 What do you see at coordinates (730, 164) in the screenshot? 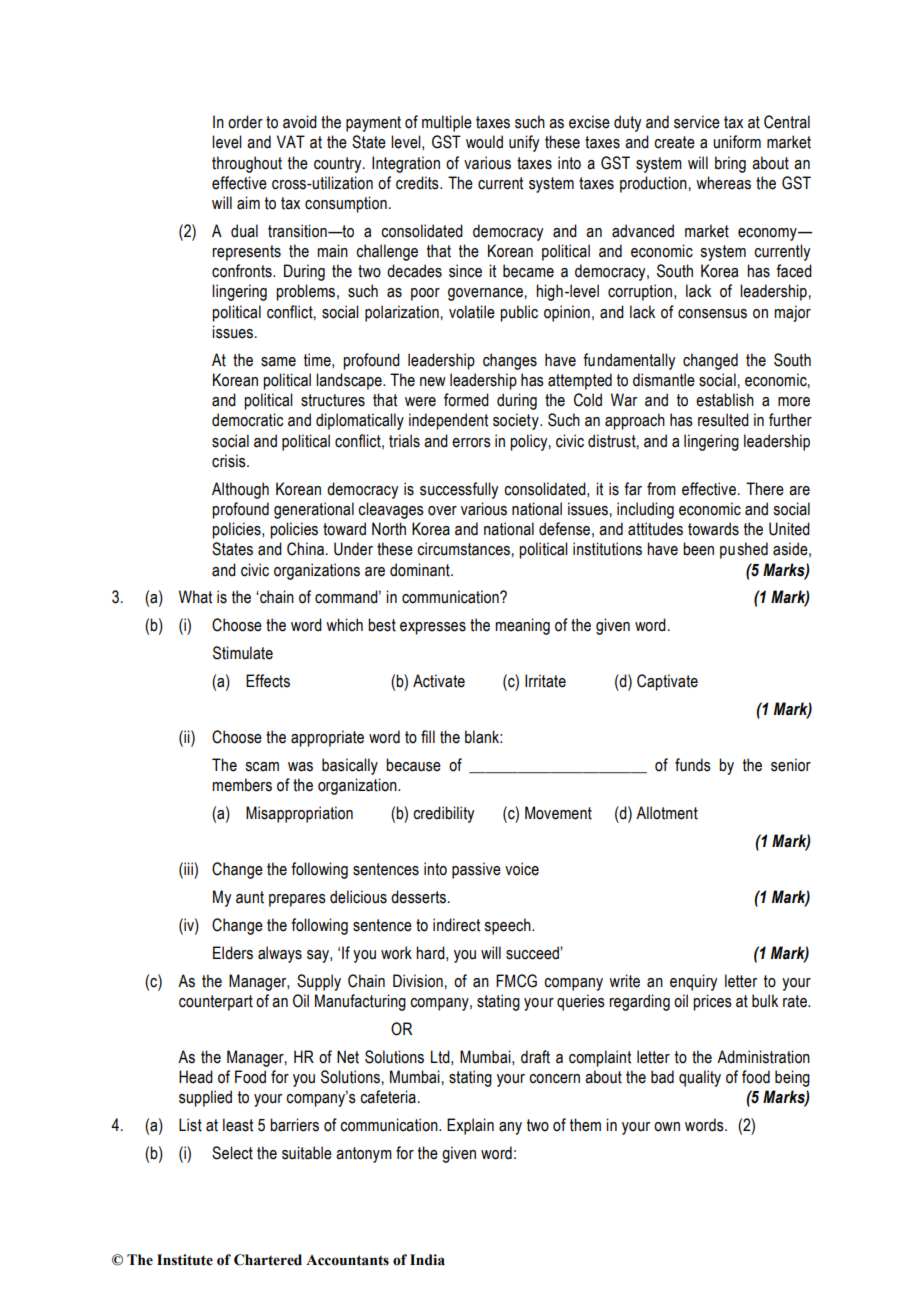
I see `bring` at bounding box center [730, 164].
